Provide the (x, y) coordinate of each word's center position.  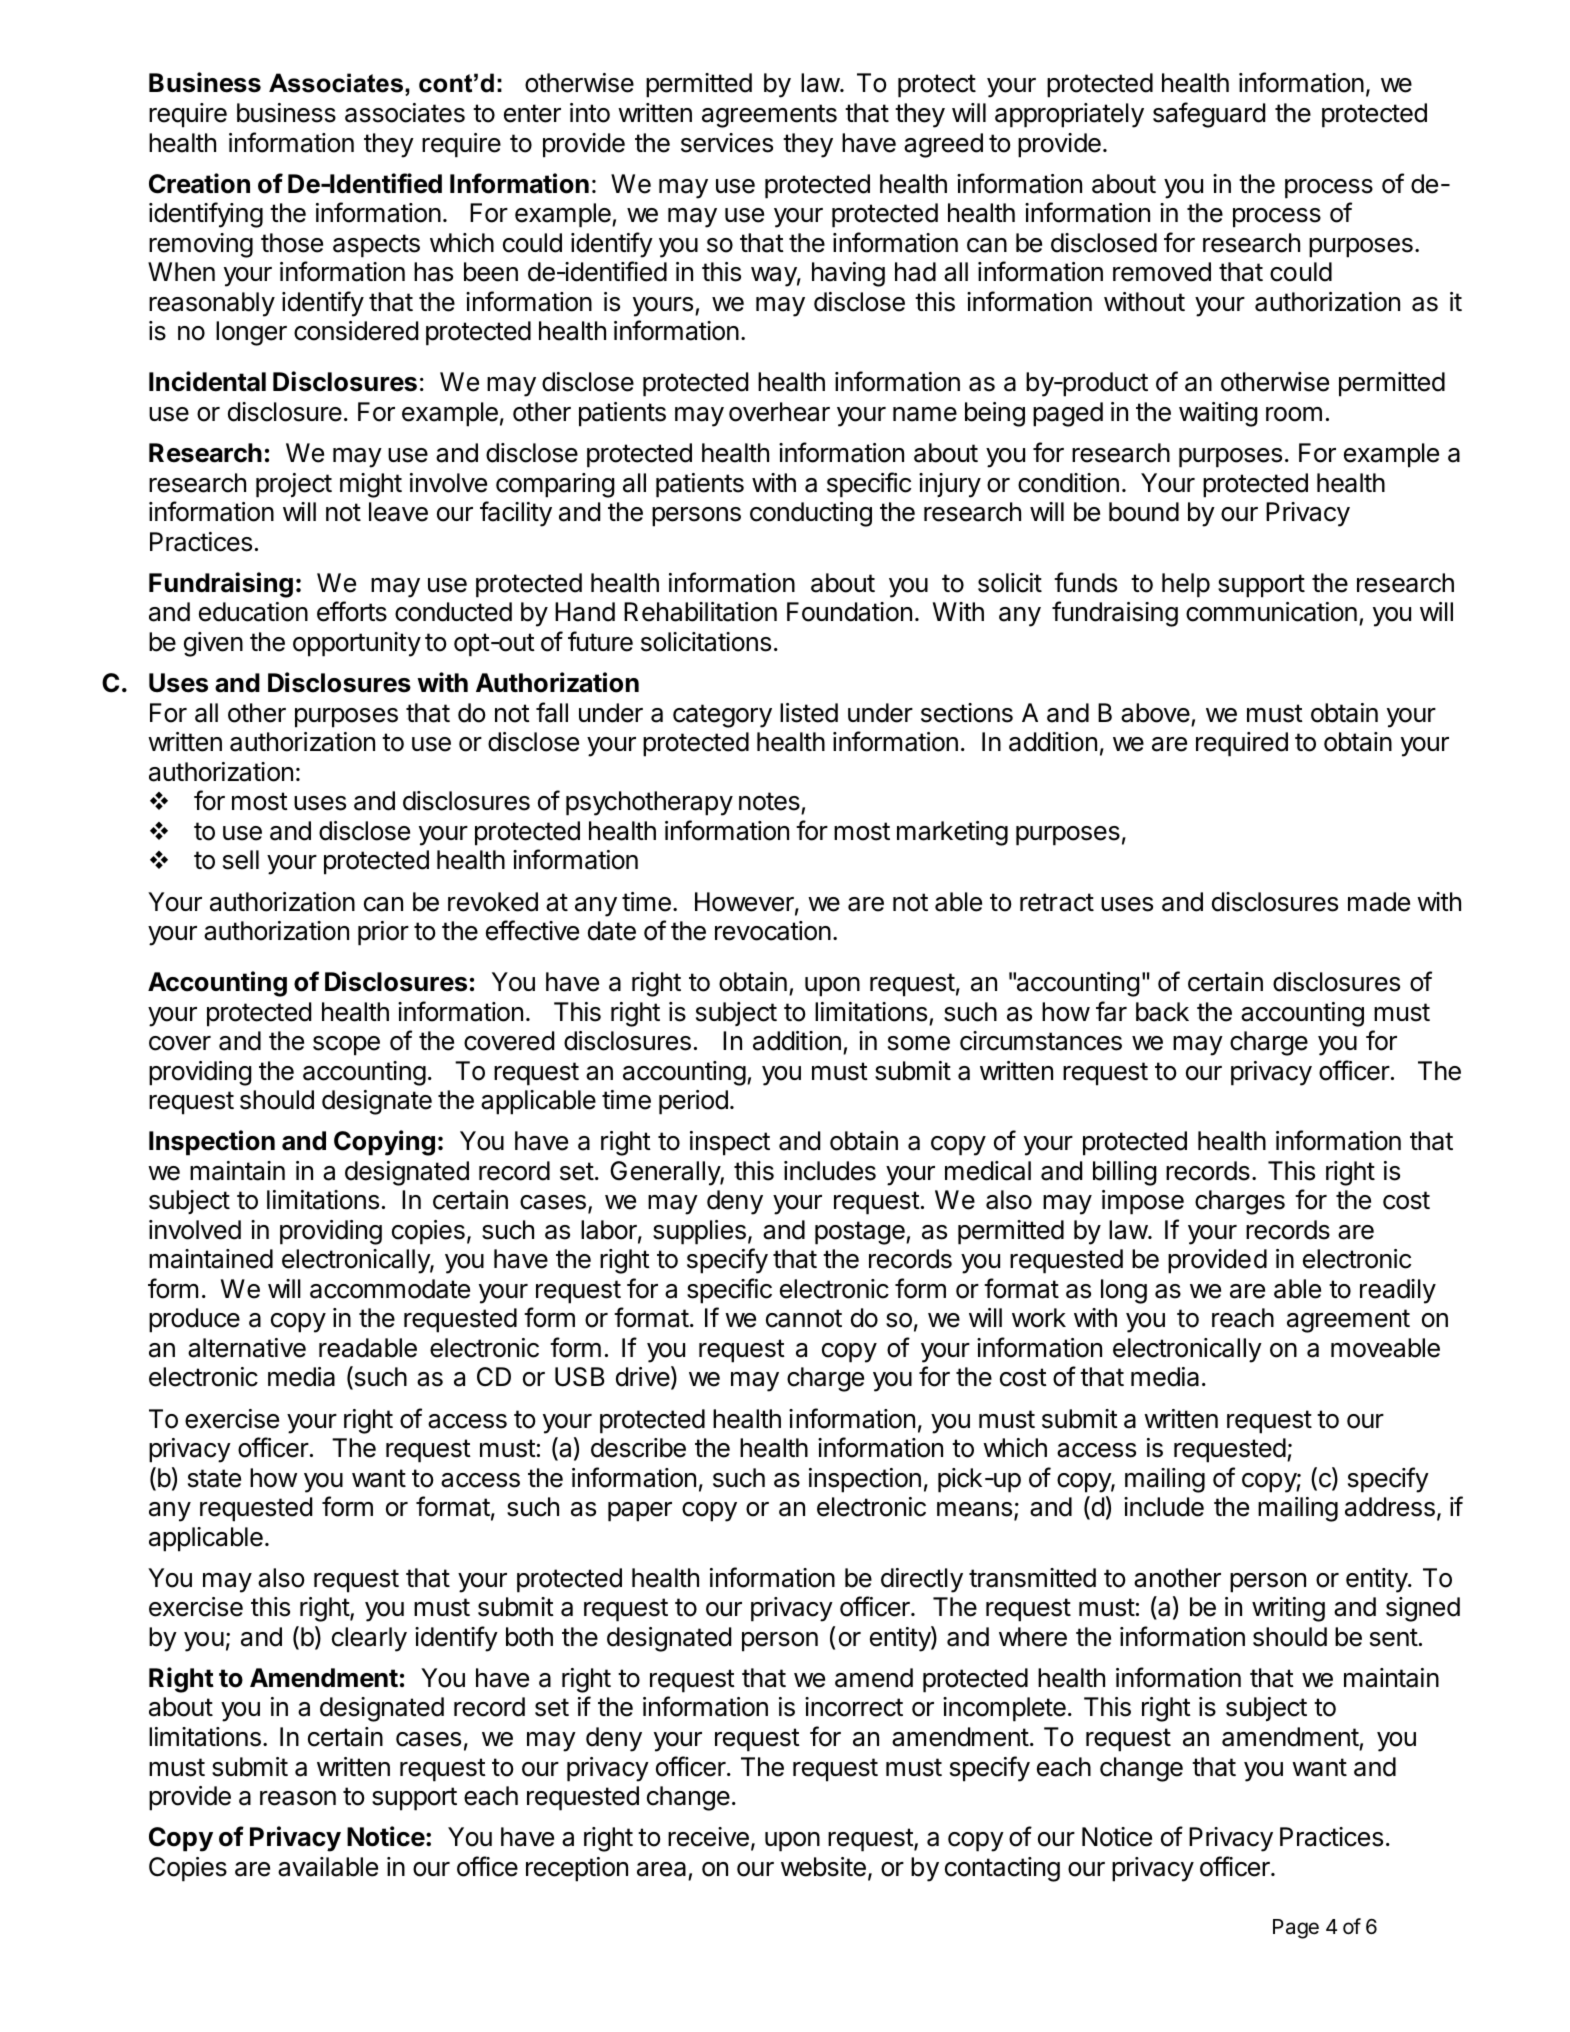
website (823, 1867)
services (727, 143)
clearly (369, 1639)
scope (346, 1046)
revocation (773, 931)
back (1162, 1012)
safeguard (1209, 115)
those (292, 243)
